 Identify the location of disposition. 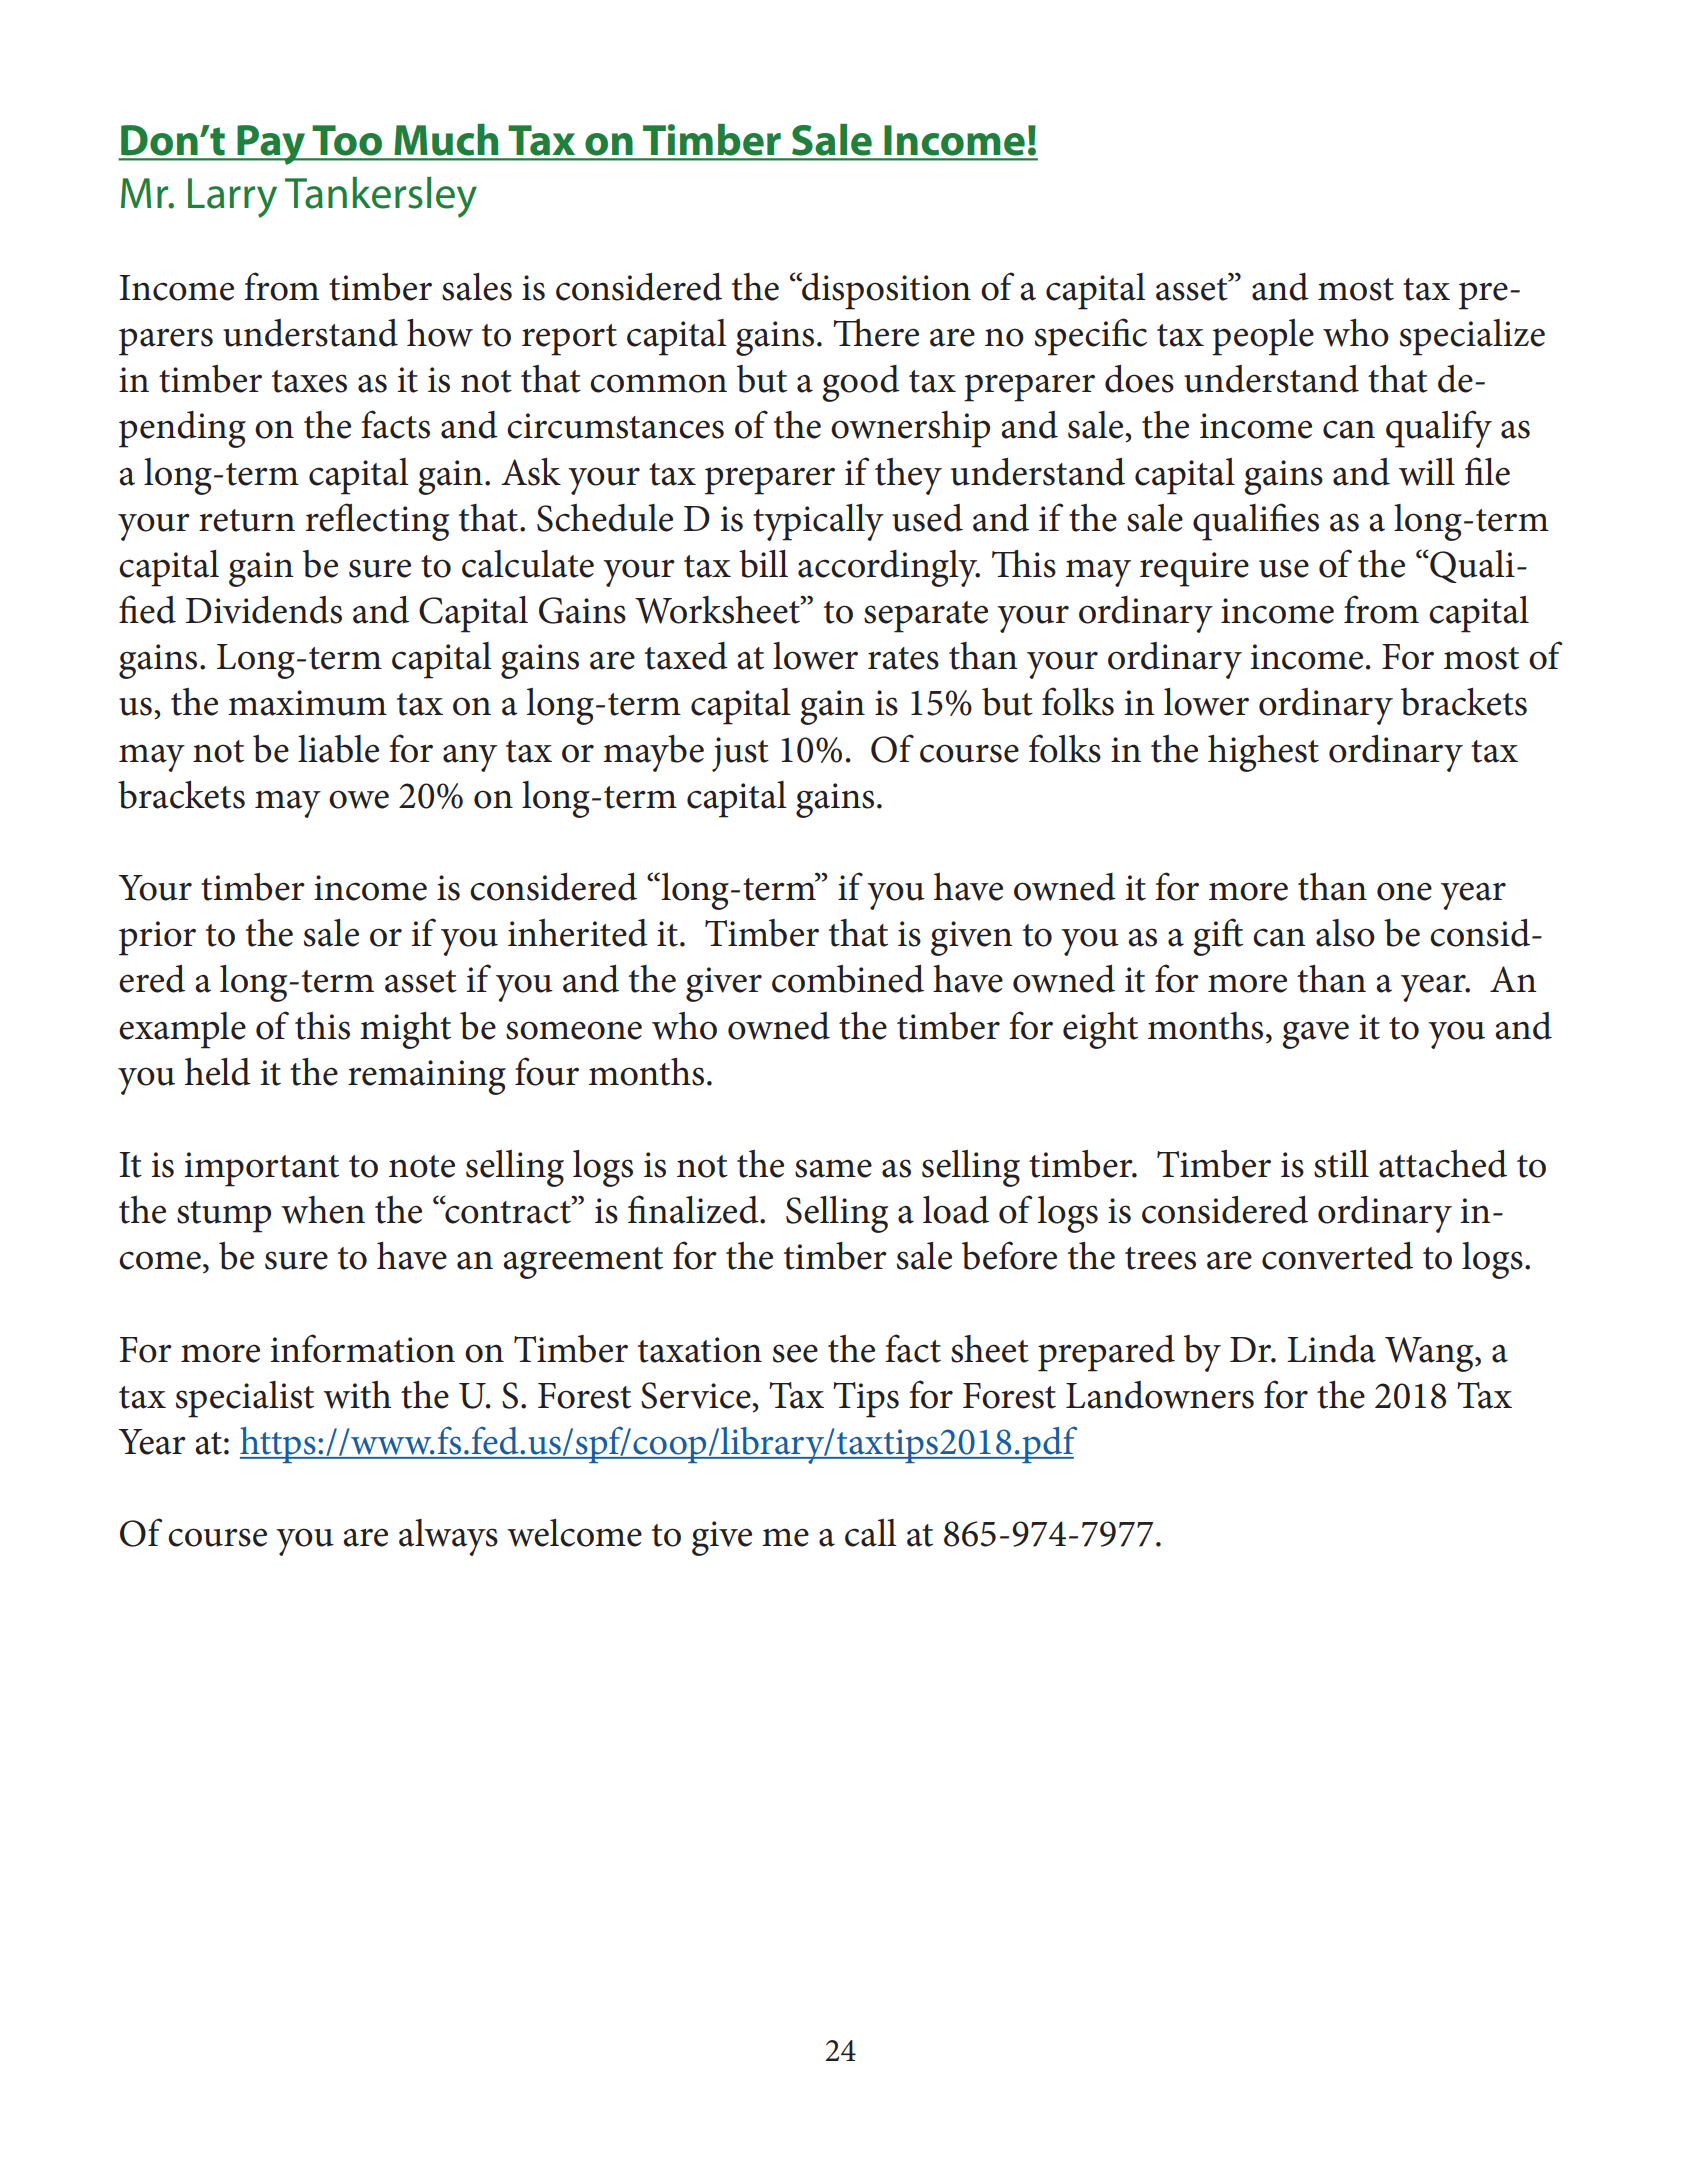
(885, 291).
